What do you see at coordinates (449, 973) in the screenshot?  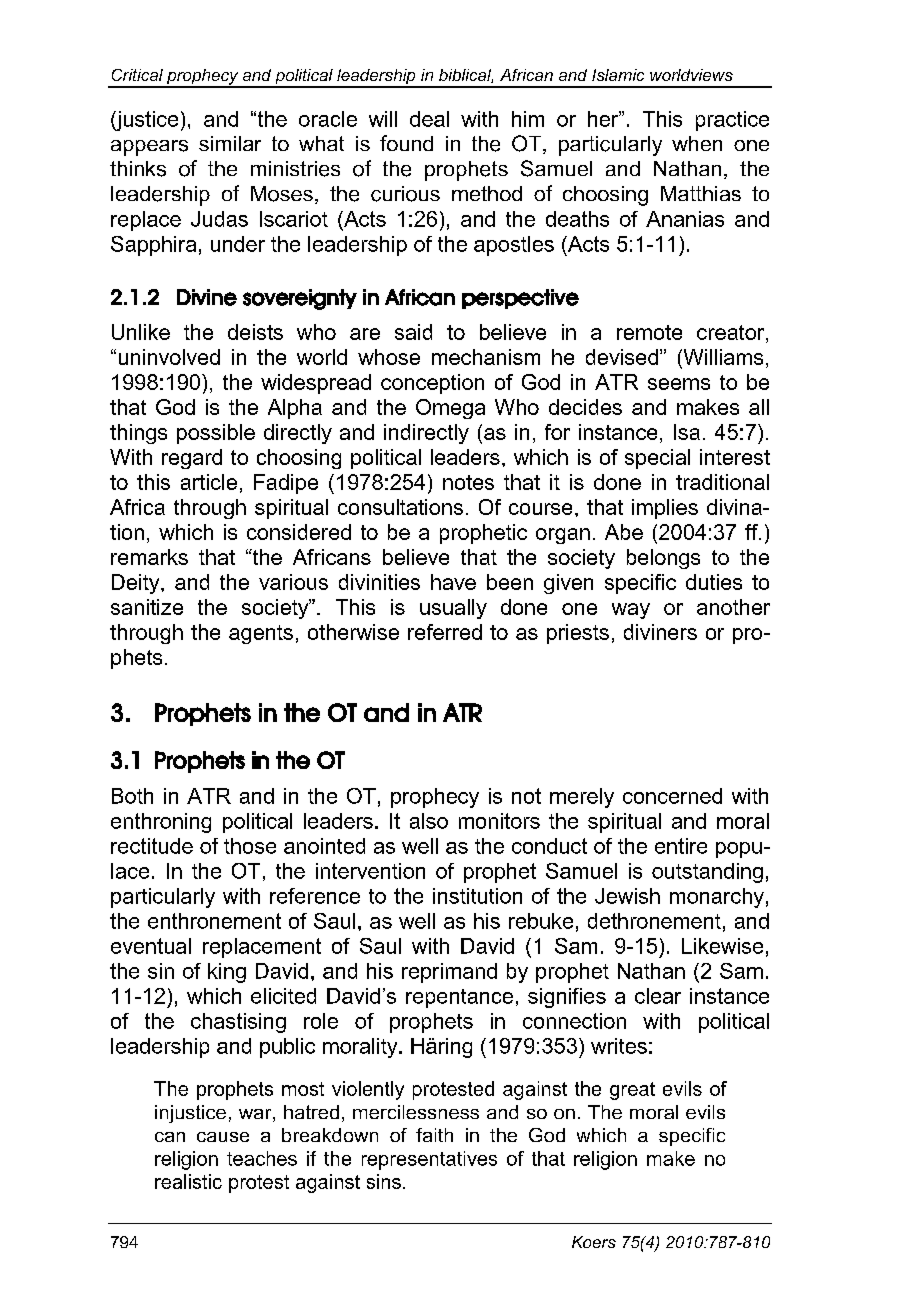 I see `reprimand` at bounding box center [449, 973].
